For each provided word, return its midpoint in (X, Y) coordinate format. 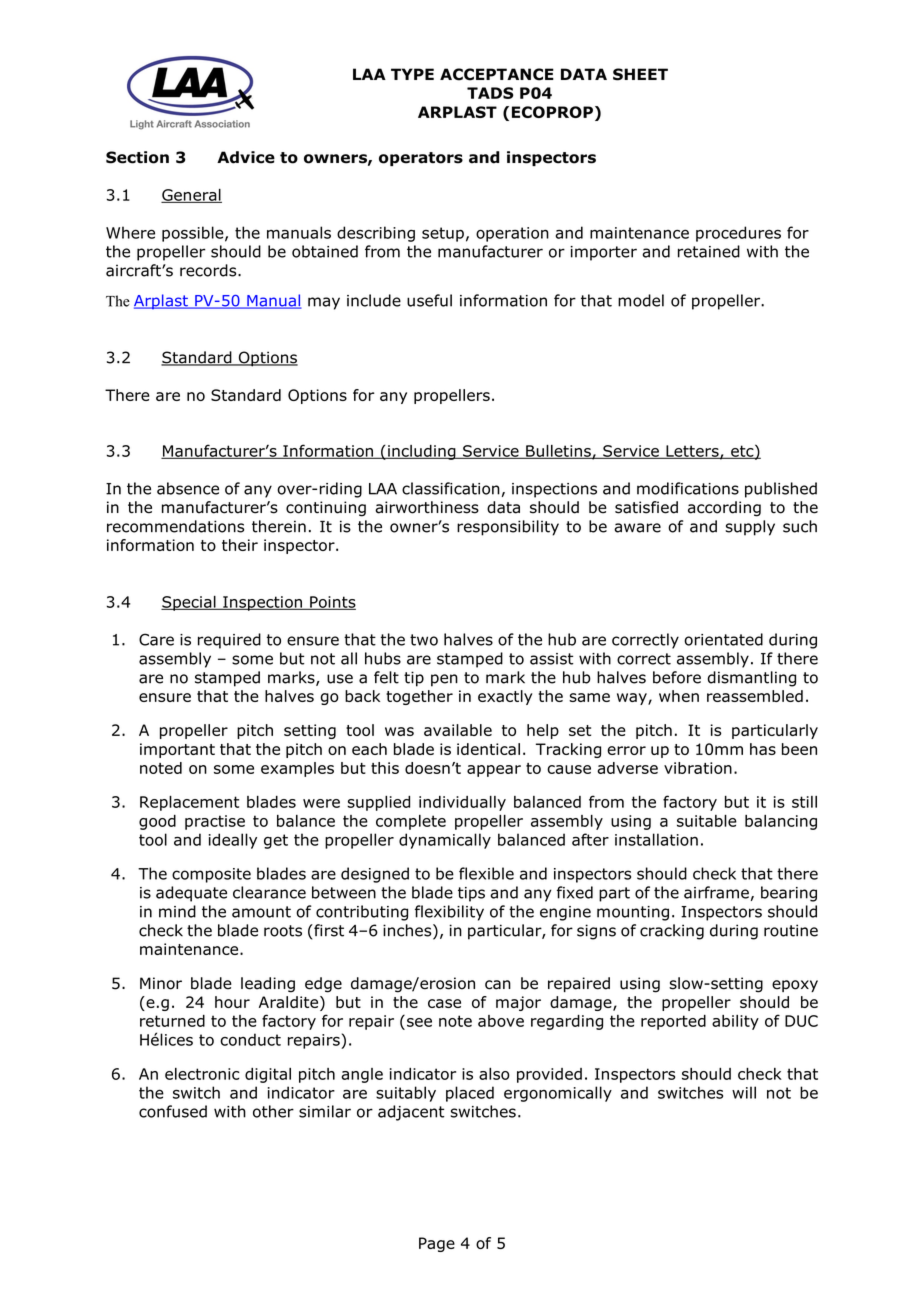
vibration (698, 768)
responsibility (508, 528)
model (641, 300)
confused (173, 1111)
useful (429, 300)
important (177, 750)
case (444, 1003)
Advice (246, 157)
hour (232, 1002)
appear (494, 771)
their (240, 545)
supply (750, 528)
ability (735, 1022)
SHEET (640, 74)
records (209, 270)
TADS (490, 93)
